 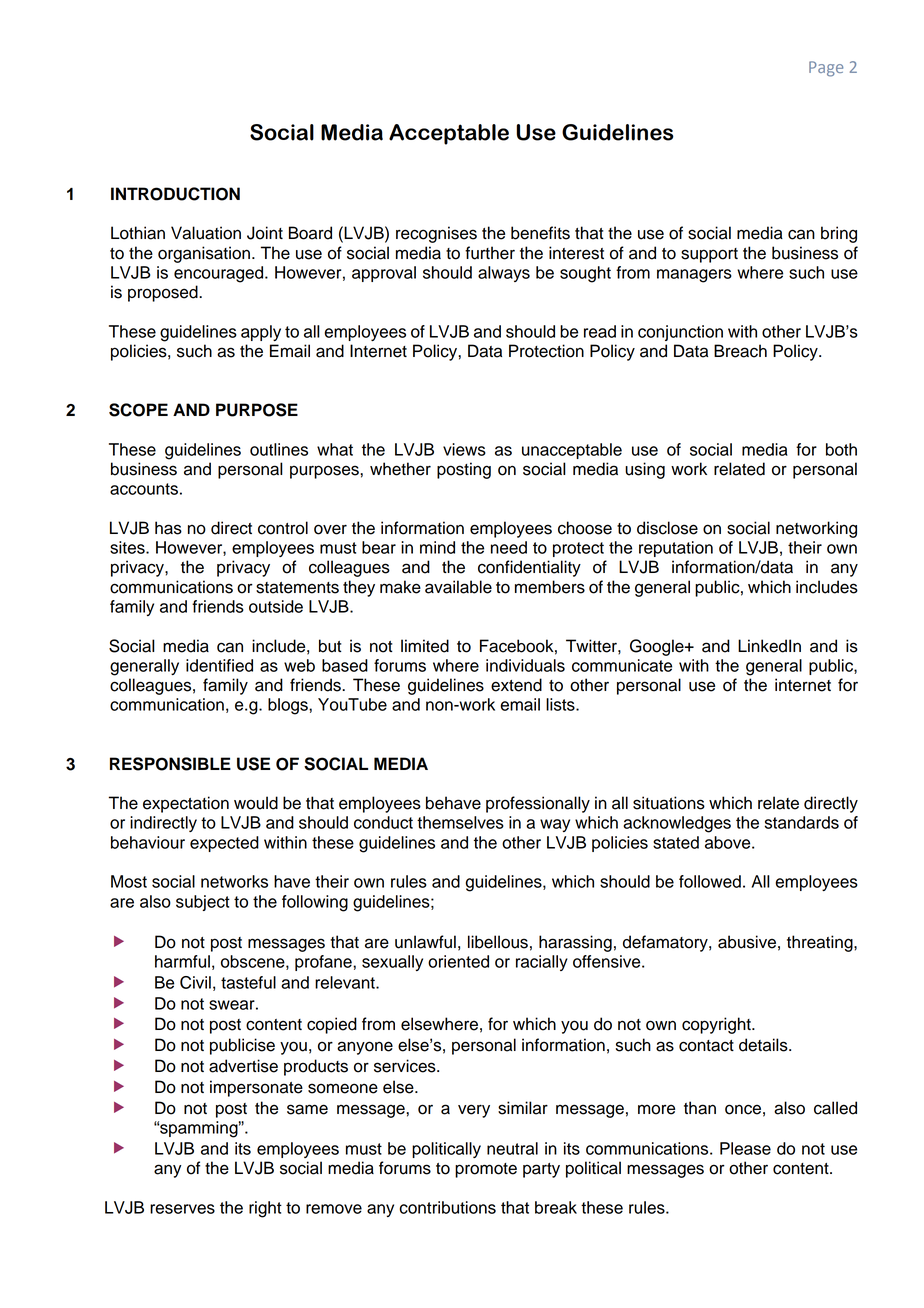 What do you see at coordinates (740, 351) in the screenshot?
I see `Breach` at bounding box center [740, 351].
